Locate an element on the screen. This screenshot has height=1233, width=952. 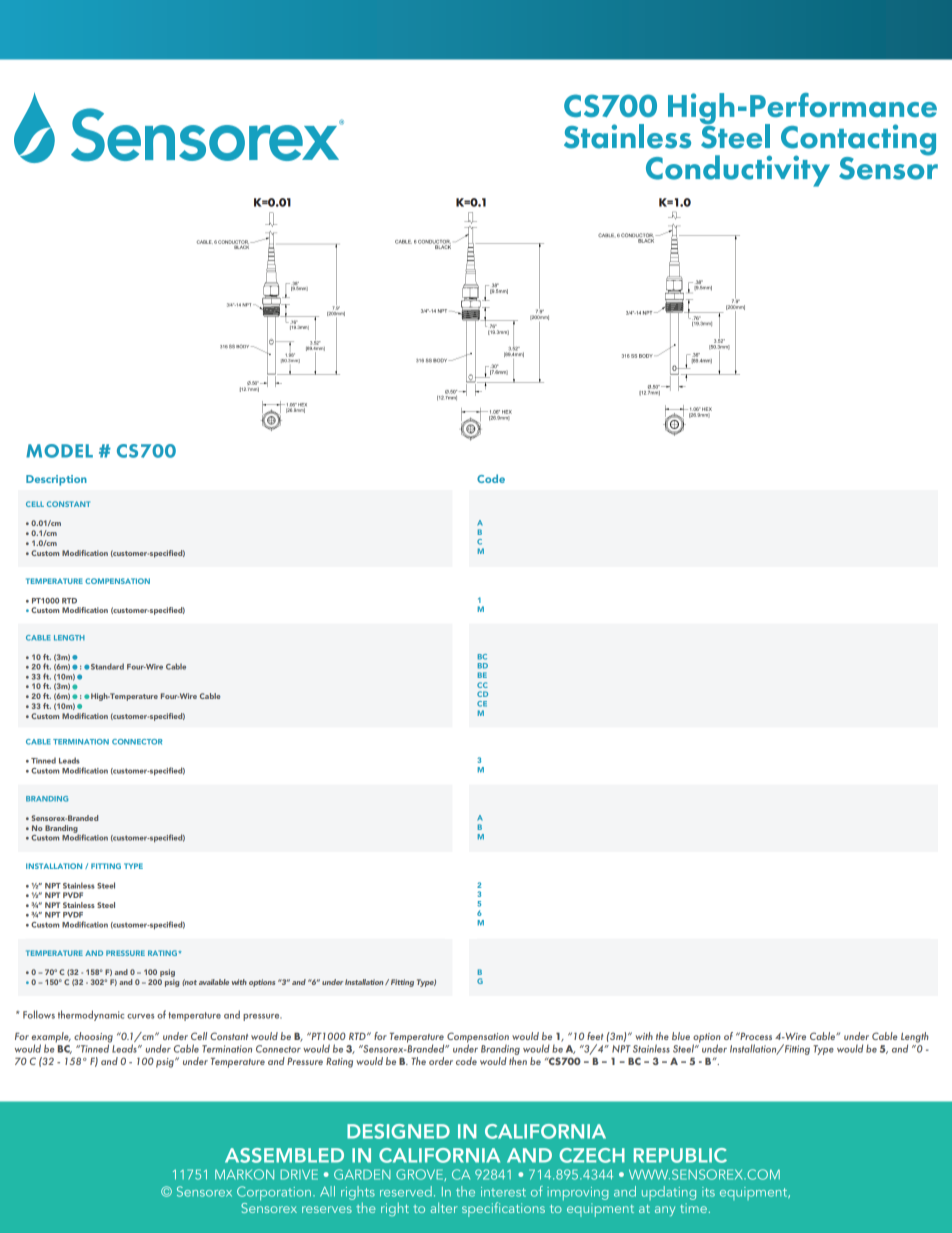
GROVE is located at coordinates (420, 1175).
